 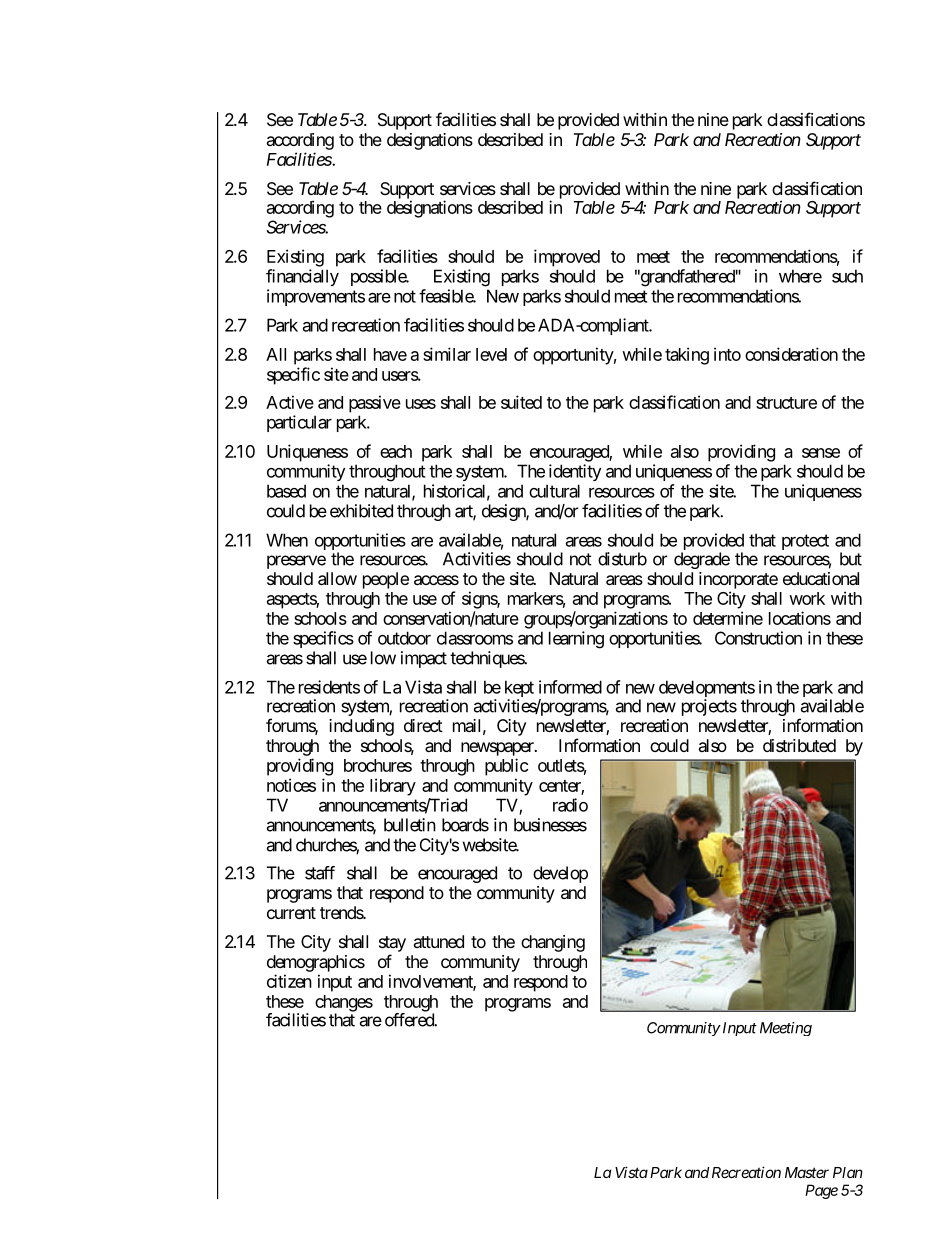 I want to click on changes, so click(x=344, y=1004).
